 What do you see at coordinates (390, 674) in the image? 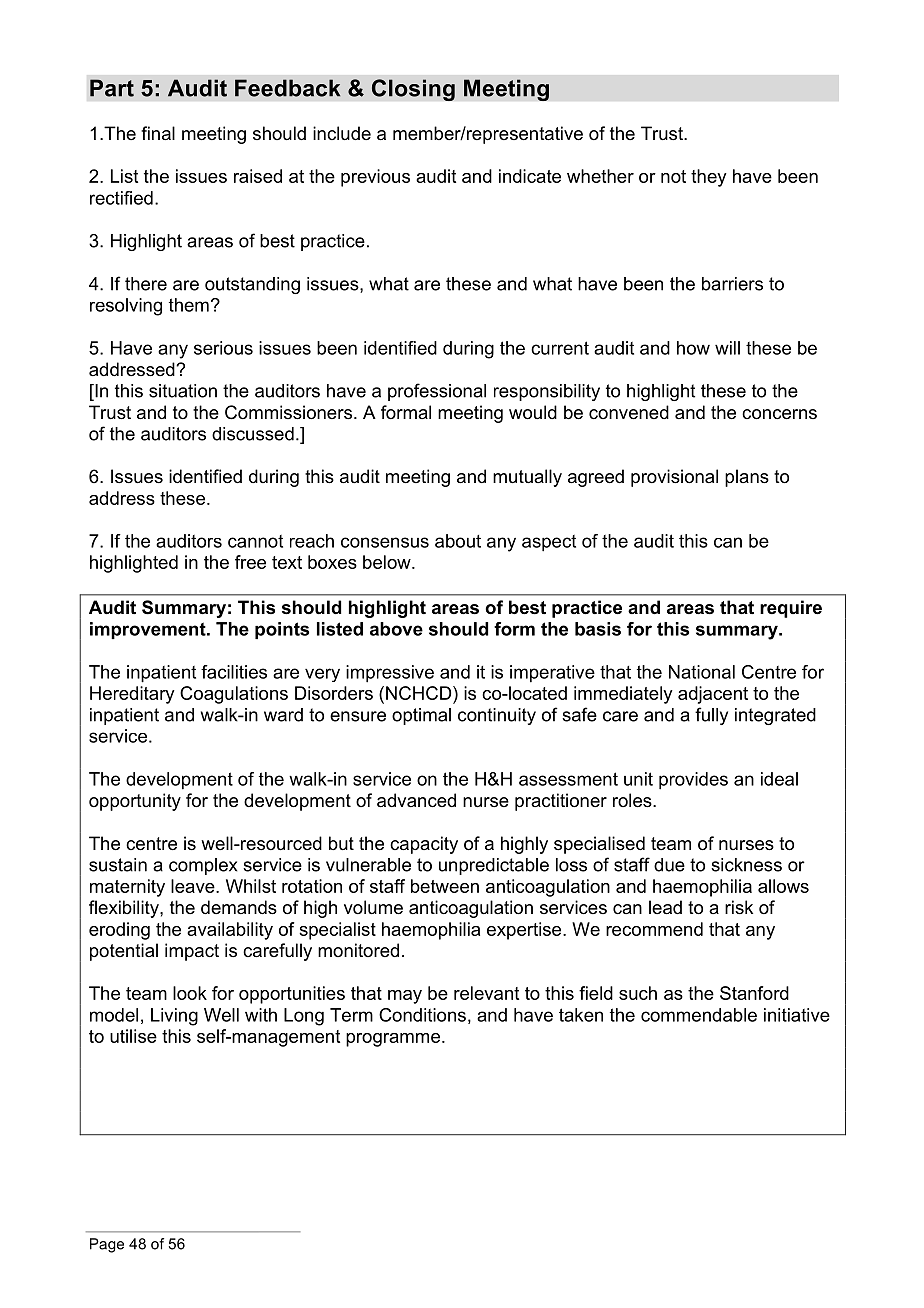
I see `impressive` at bounding box center [390, 674].
